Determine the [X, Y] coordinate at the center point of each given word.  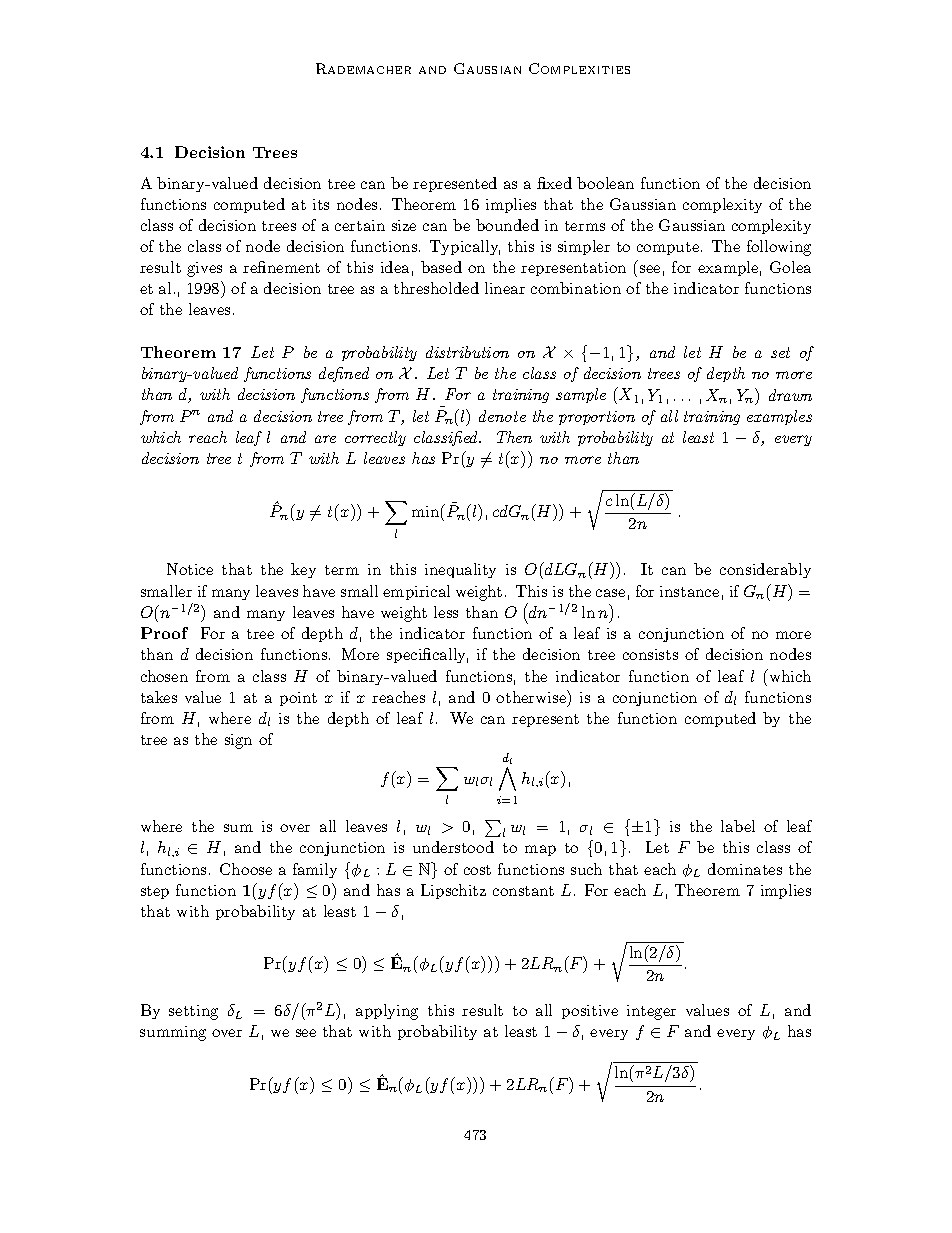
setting [193, 1012]
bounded [507, 225]
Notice [190, 569]
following [779, 248]
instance [689, 591]
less [446, 612]
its [321, 204]
